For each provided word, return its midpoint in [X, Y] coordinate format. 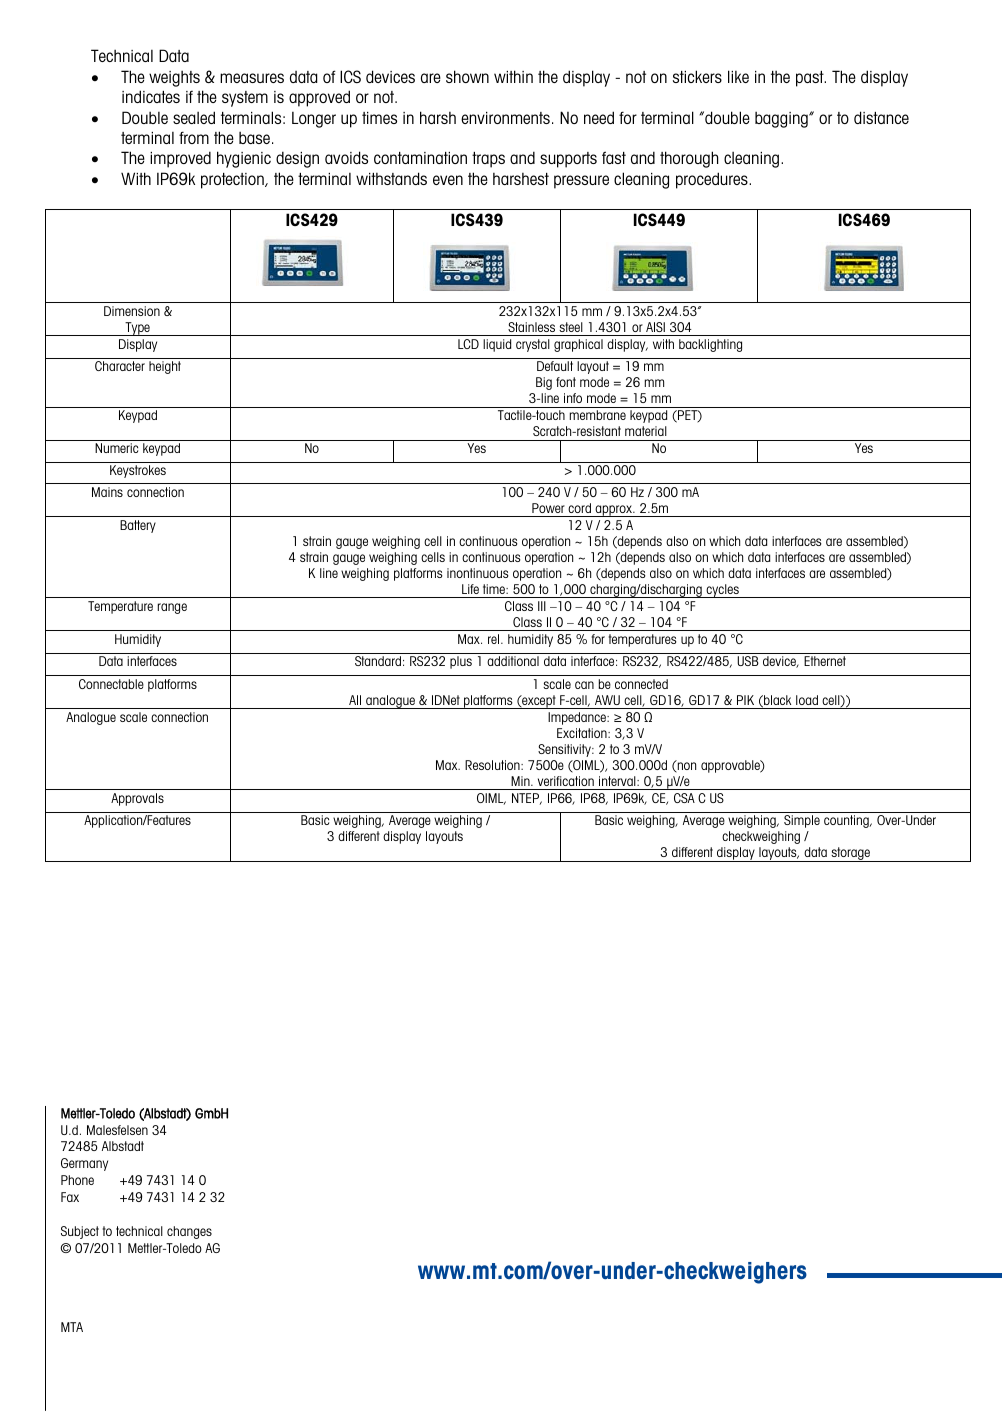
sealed [194, 117]
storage [851, 854]
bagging [782, 119]
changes [189, 1232]
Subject [80, 1232]
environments [505, 118]
